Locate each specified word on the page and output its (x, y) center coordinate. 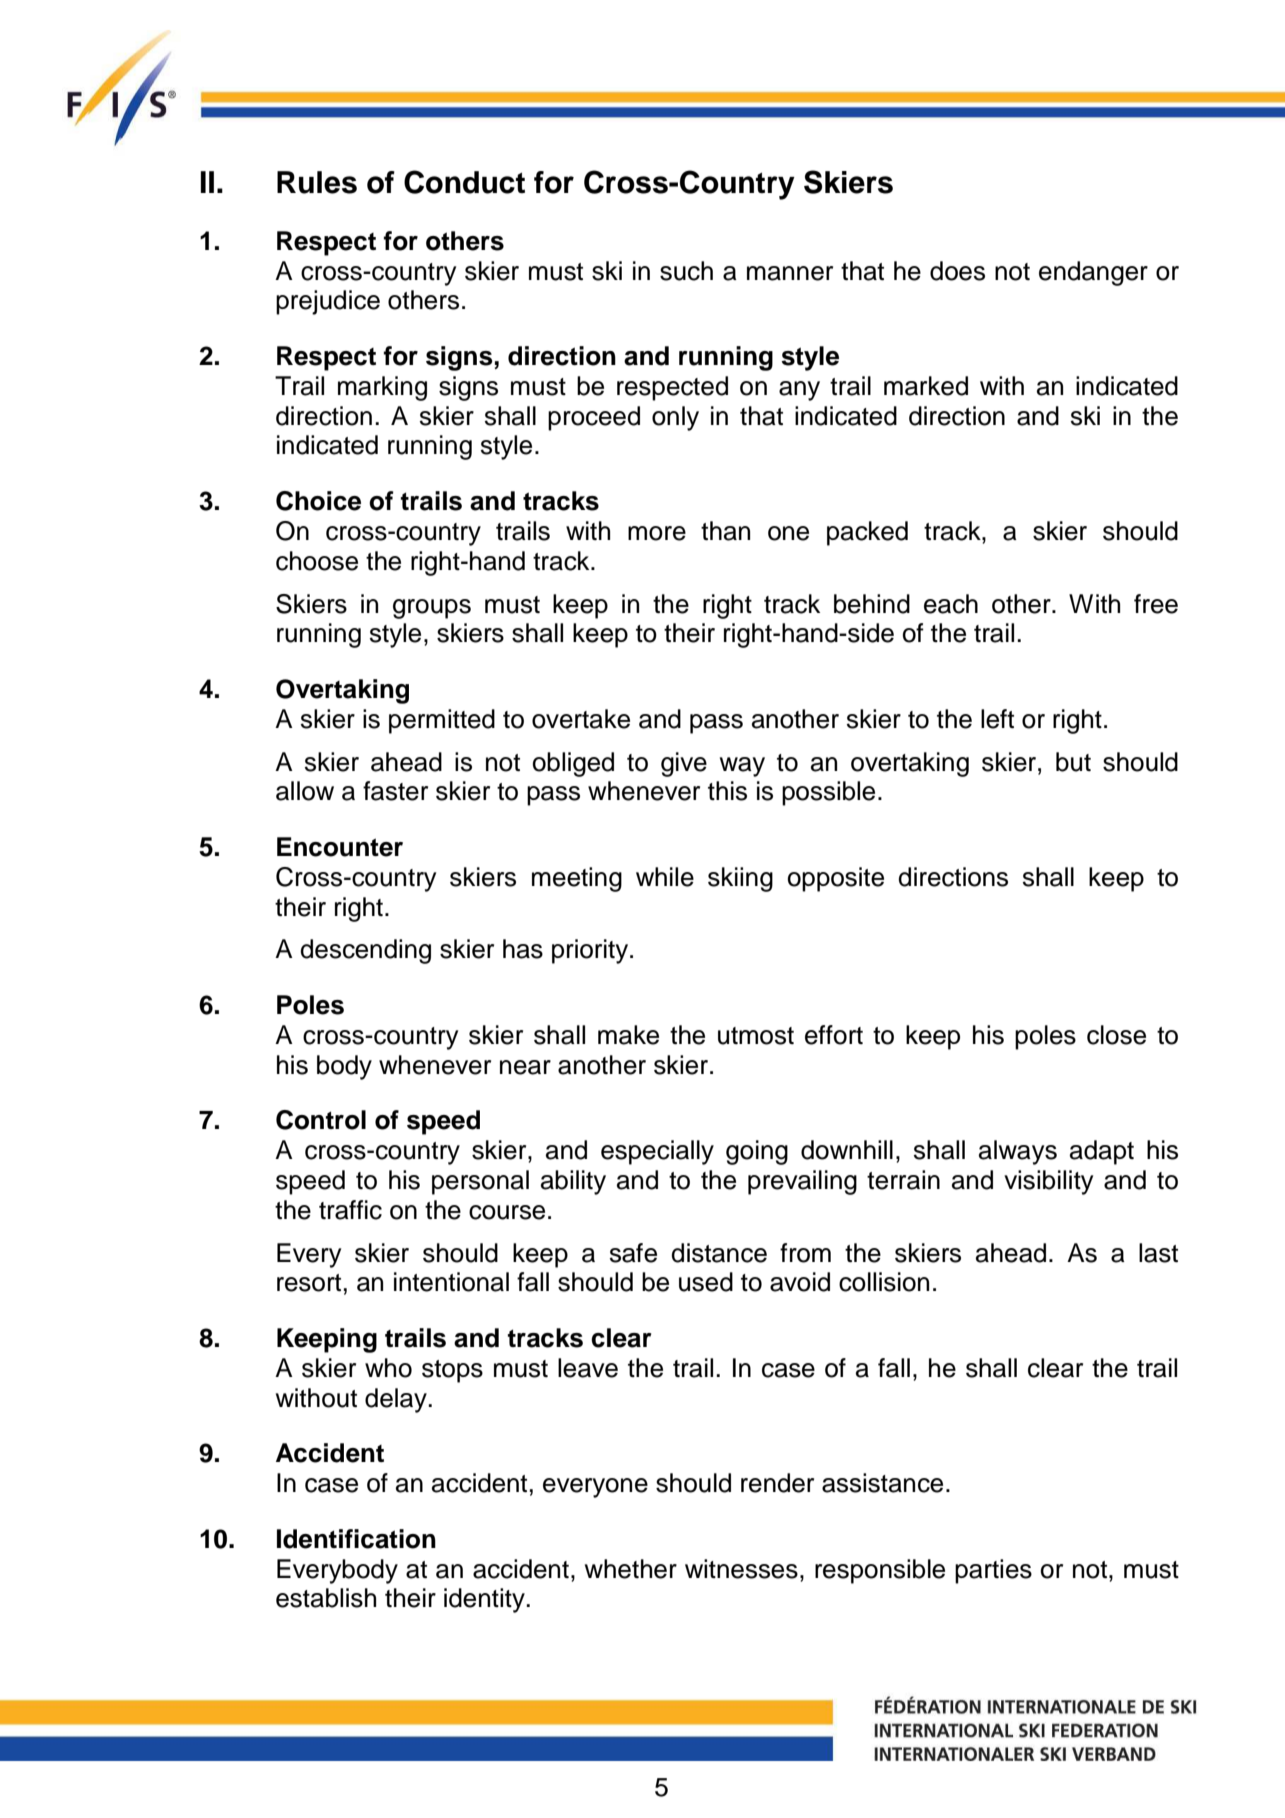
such (686, 271)
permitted (442, 721)
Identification (356, 1539)
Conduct (464, 182)
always (1018, 1152)
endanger (1093, 273)
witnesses (741, 1569)
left (997, 719)
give (684, 764)
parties (993, 1571)
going (757, 1152)
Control (321, 1120)
